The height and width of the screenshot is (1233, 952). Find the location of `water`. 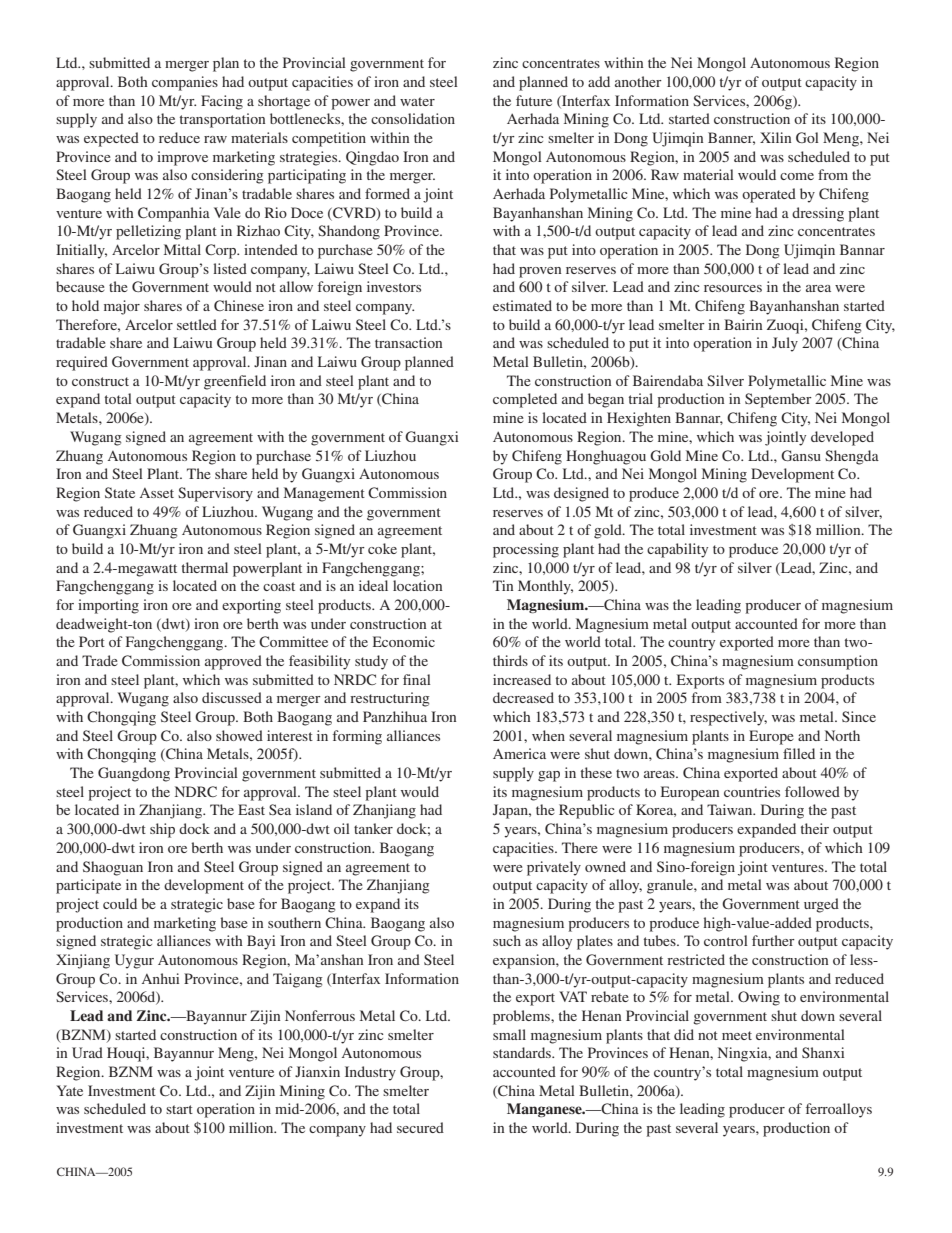

water is located at coordinates (417, 101).
